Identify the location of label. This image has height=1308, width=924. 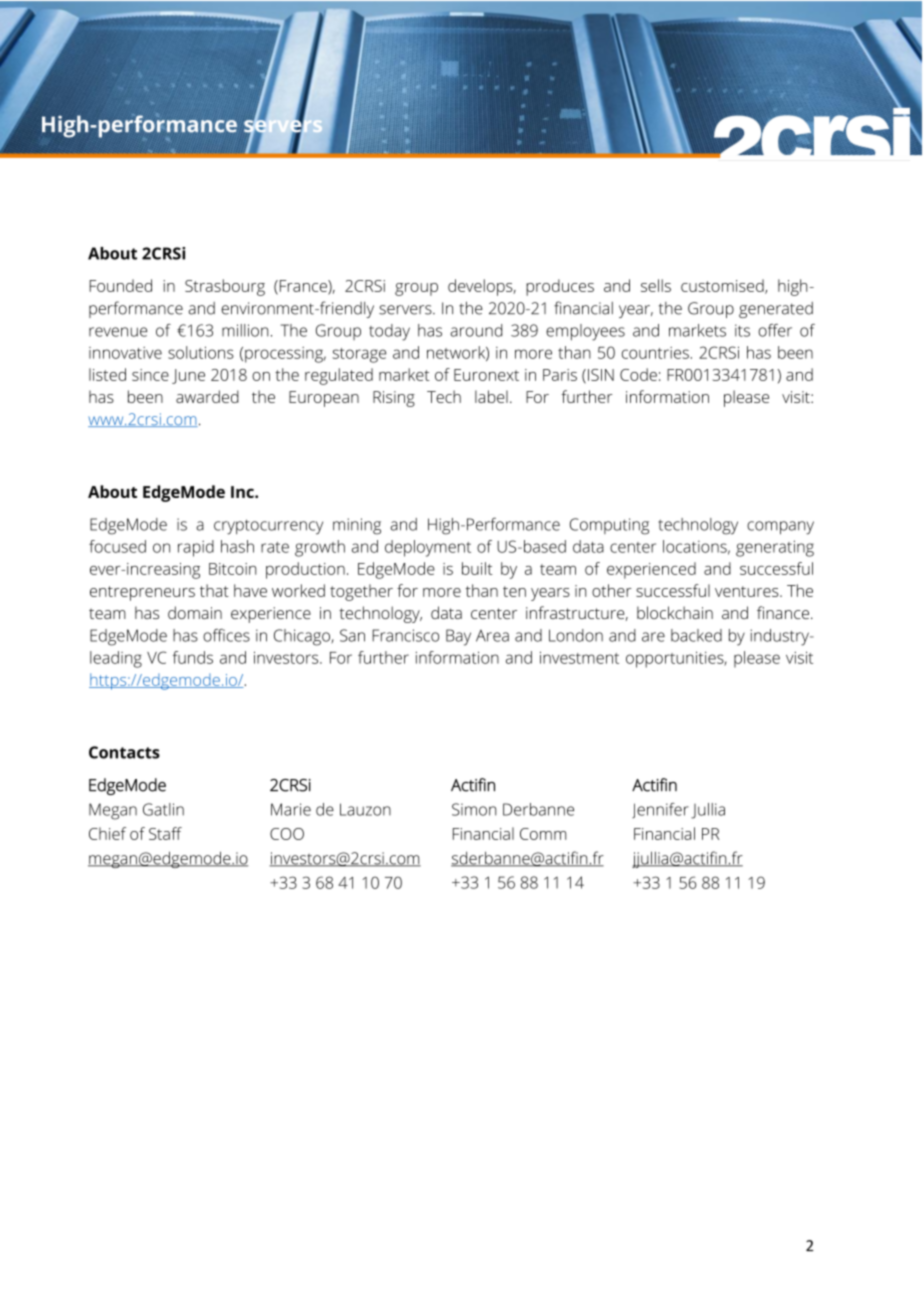
(491, 396).
